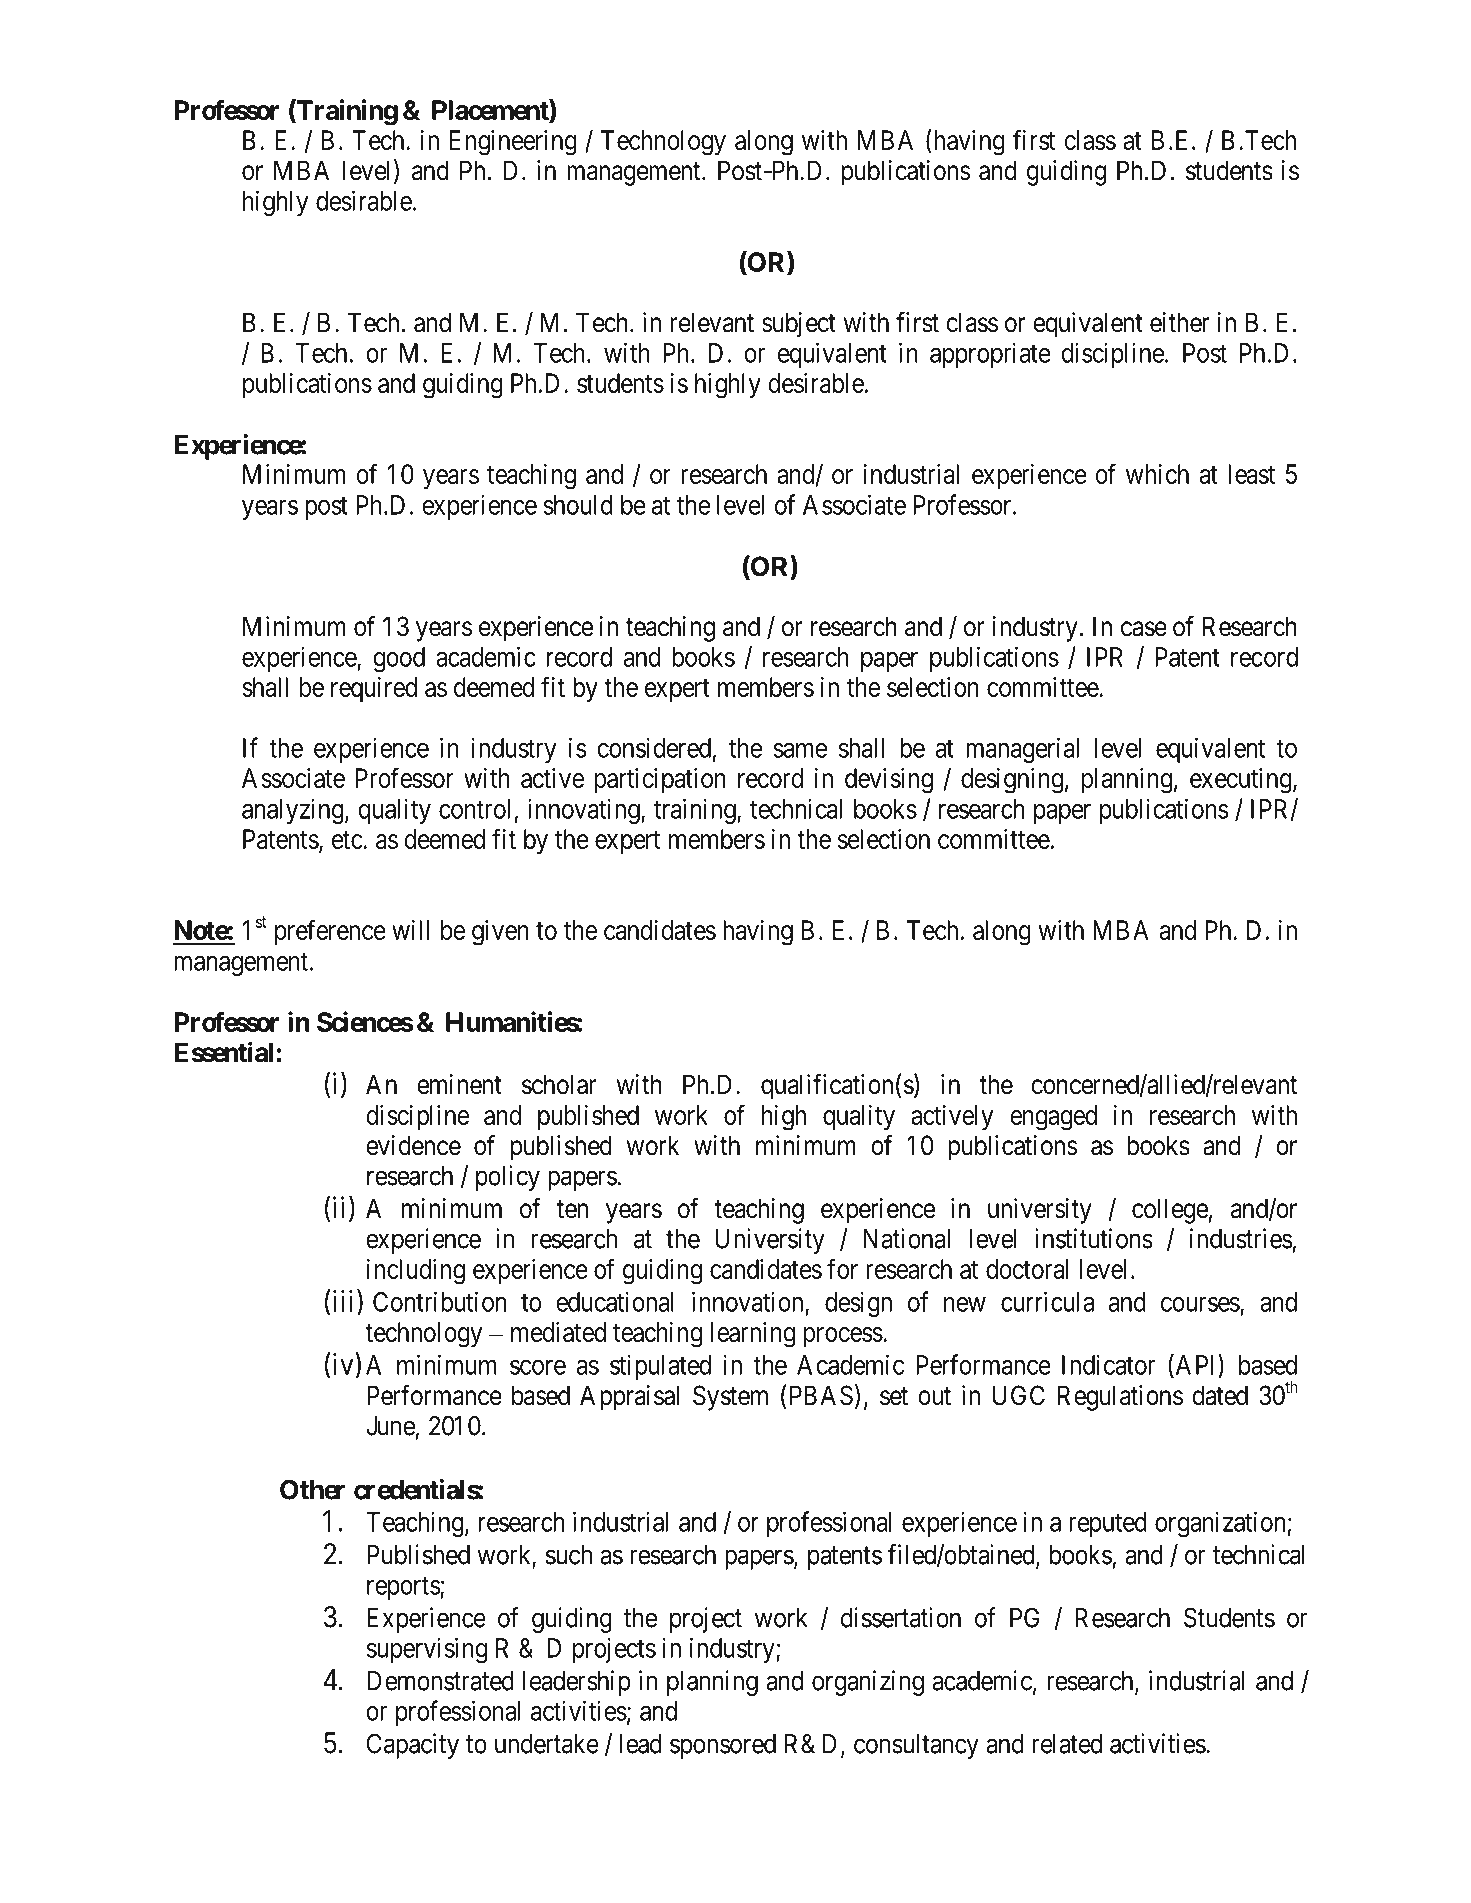  I want to click on related, so click(1067, 1744).
